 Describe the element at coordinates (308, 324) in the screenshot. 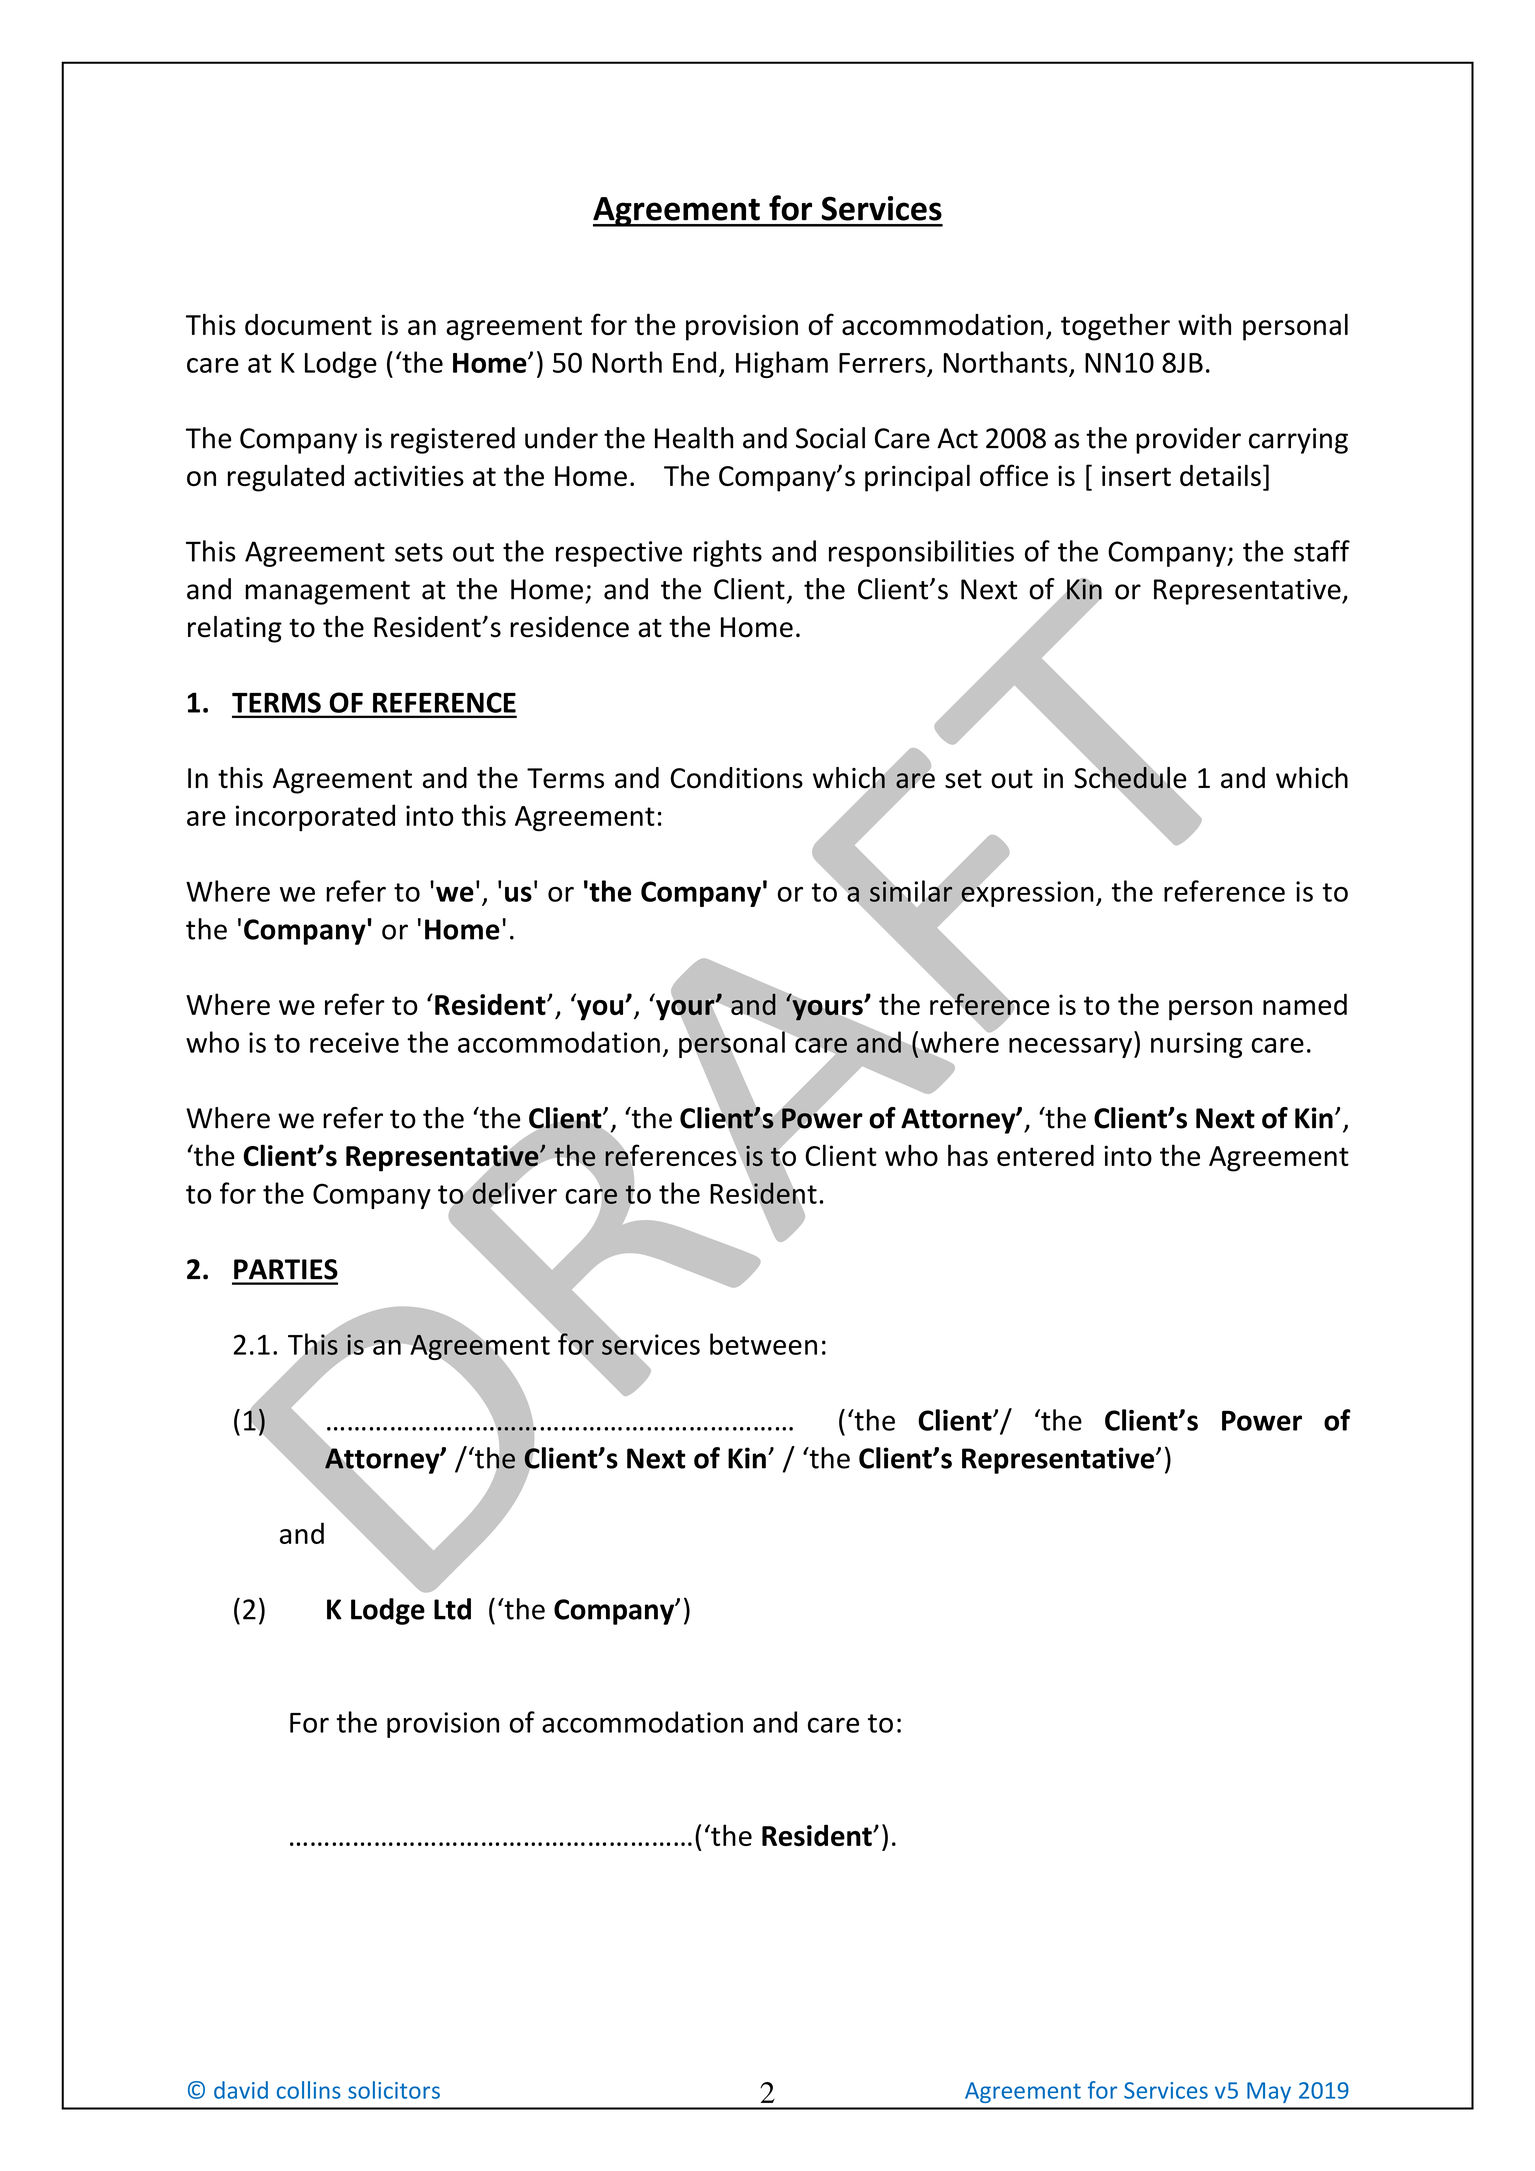

I see `document` at that location.
